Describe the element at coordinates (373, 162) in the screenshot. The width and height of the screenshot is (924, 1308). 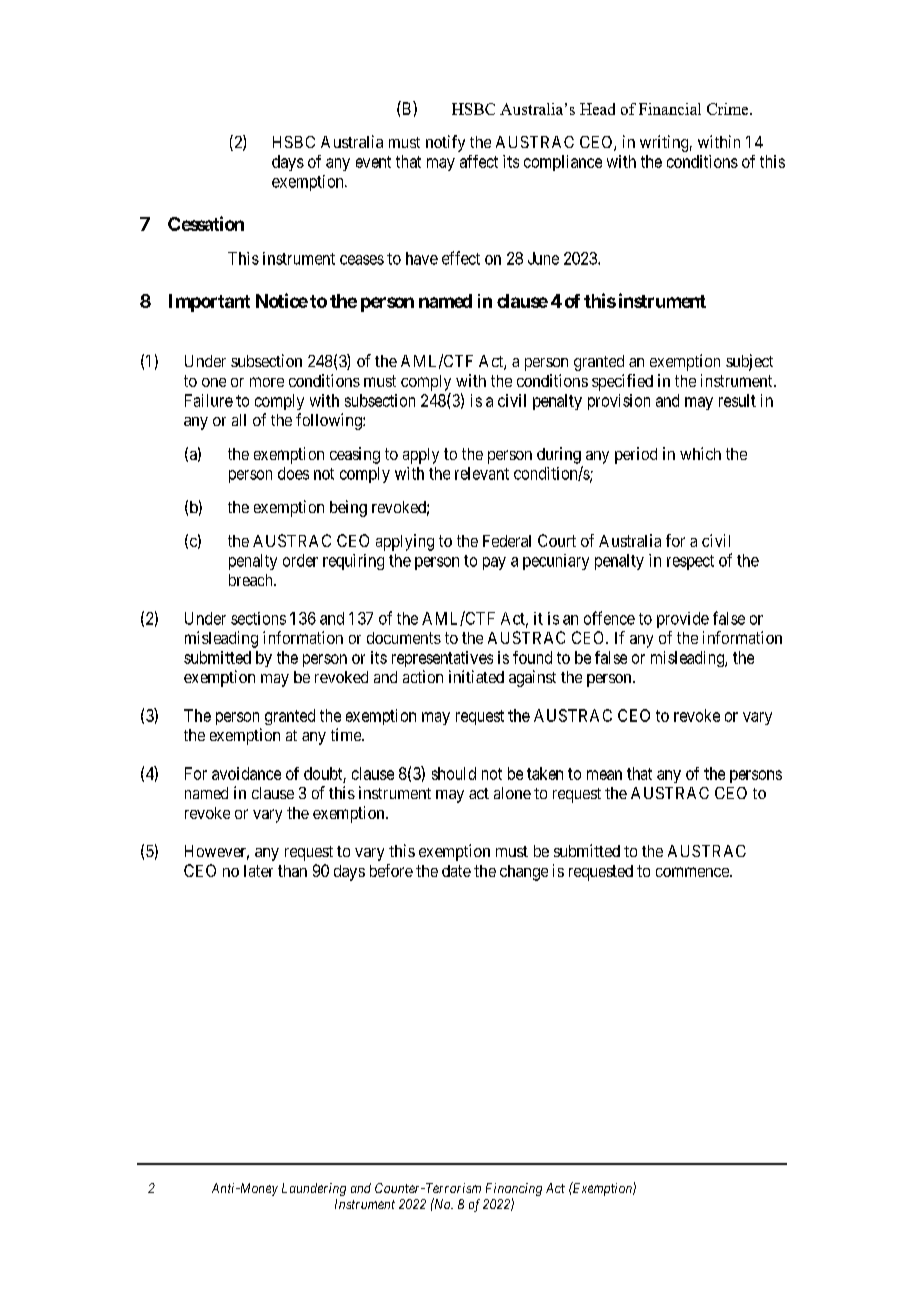
I see `event` at that location.
